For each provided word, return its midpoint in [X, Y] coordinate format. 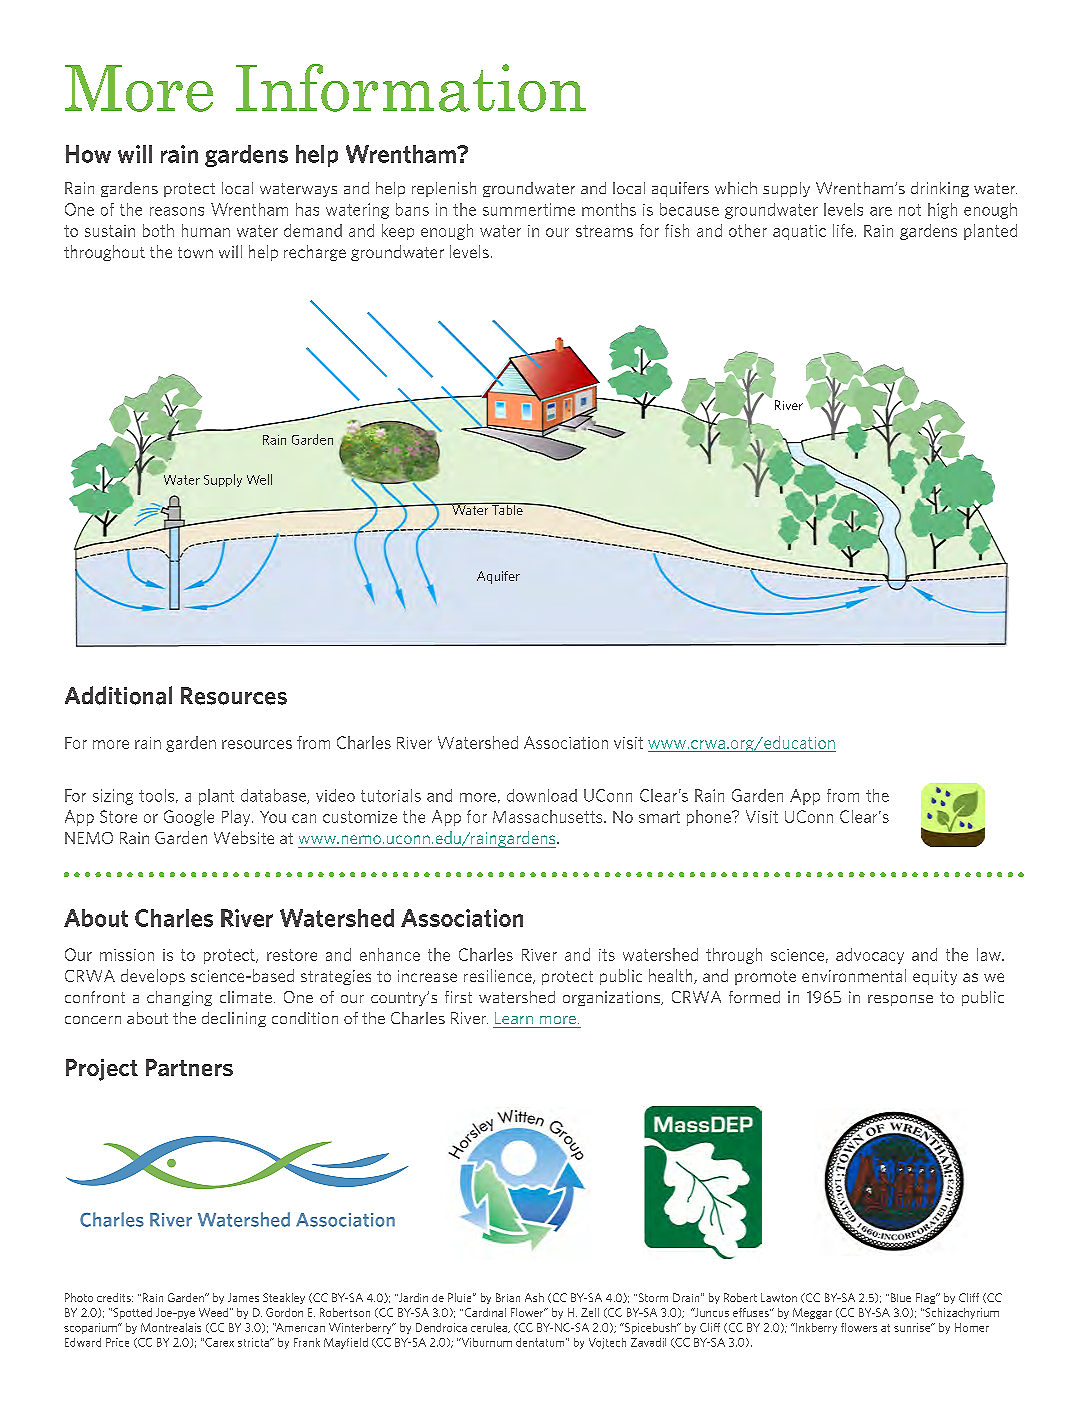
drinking [940, 189]
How [88, 154]
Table [507, 508]
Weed [213, 1312]
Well [259, 479]
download [542, 795]
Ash [534, 1297]
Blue [899, 1297]
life [843, 230]
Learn [514, 1018]
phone [710, 818]
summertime [529, 209]
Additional [118, 695]
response [900, 1000]
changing [179, 998]
